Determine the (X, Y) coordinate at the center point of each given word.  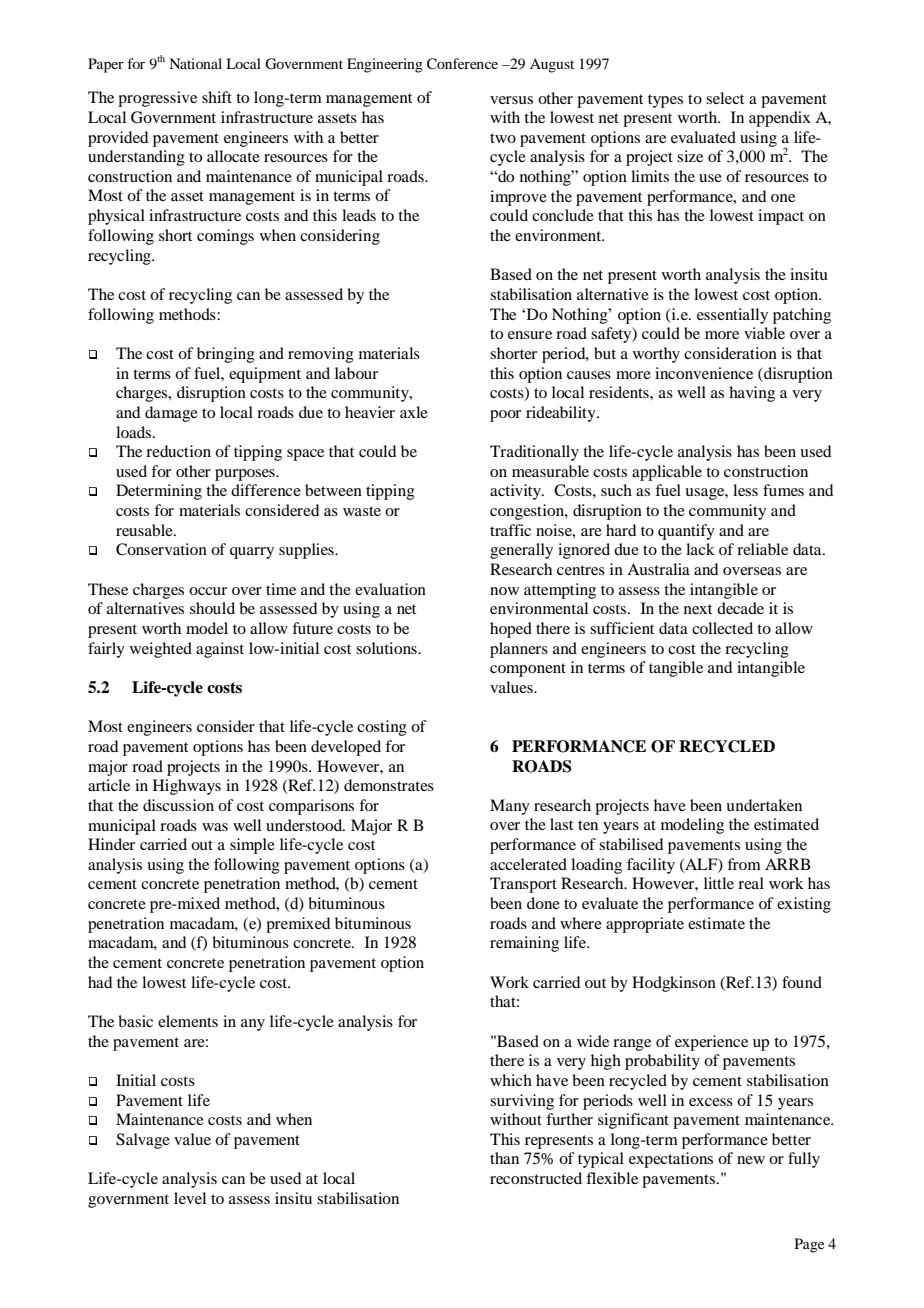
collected (722, 628)
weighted (161, 650)
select (725, 98)
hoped (511, 630)
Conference (462, 64)
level (190, 1198)
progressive (157, 99)
